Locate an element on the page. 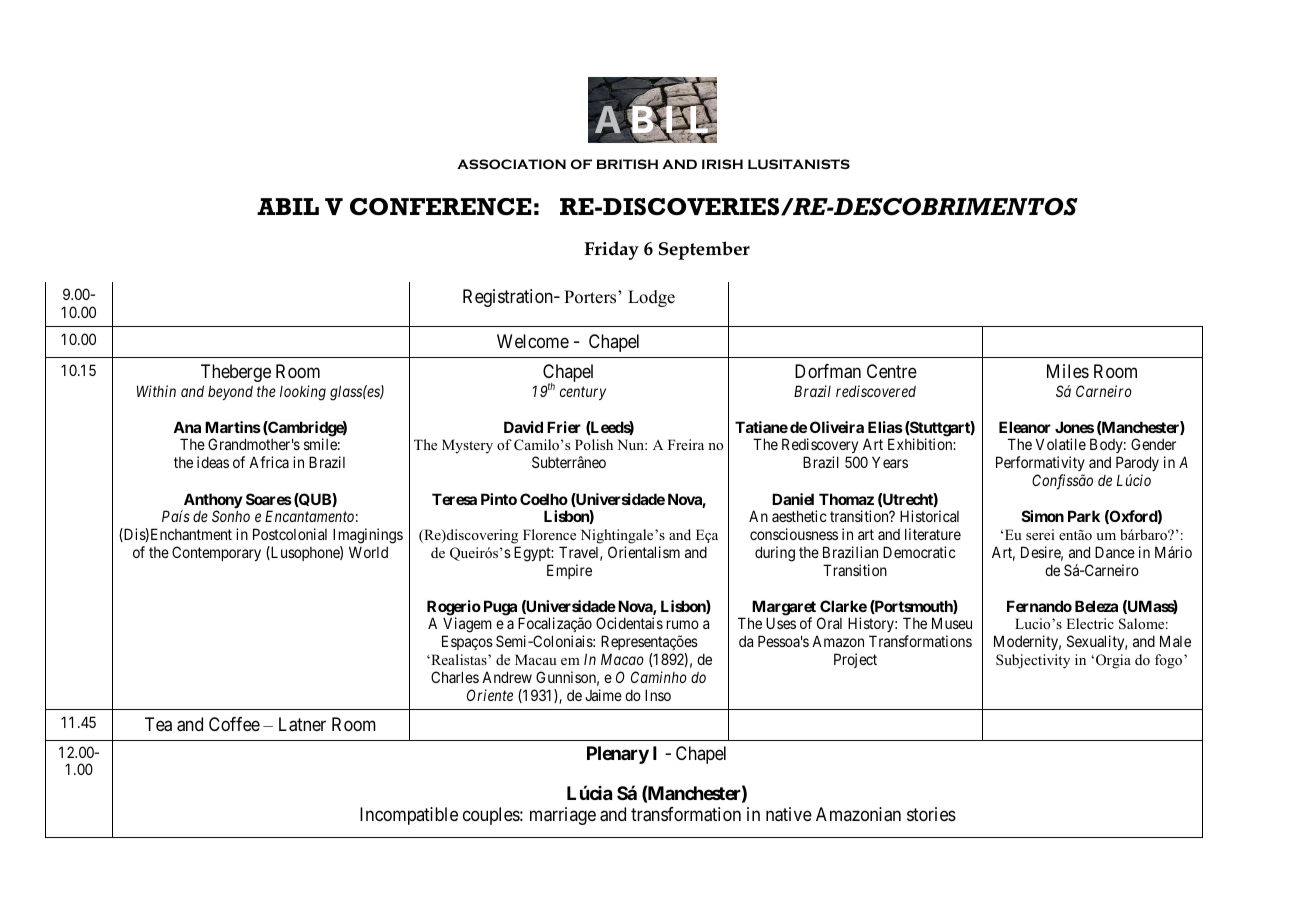 This document has height=924, width=1308. Miles is located at coordinates (1068, 371).
